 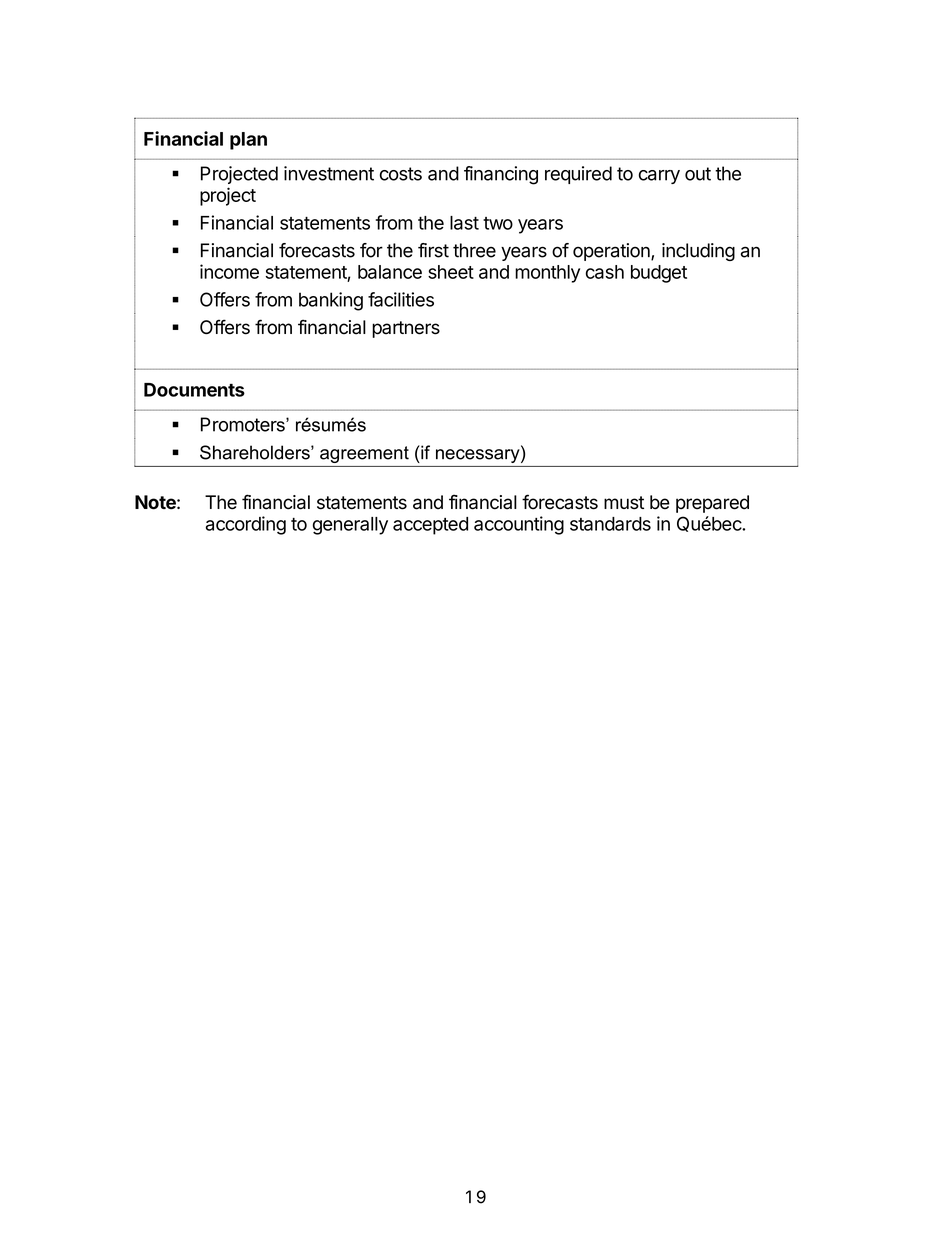 I want to click on financing, so click(x=501, y=175).
